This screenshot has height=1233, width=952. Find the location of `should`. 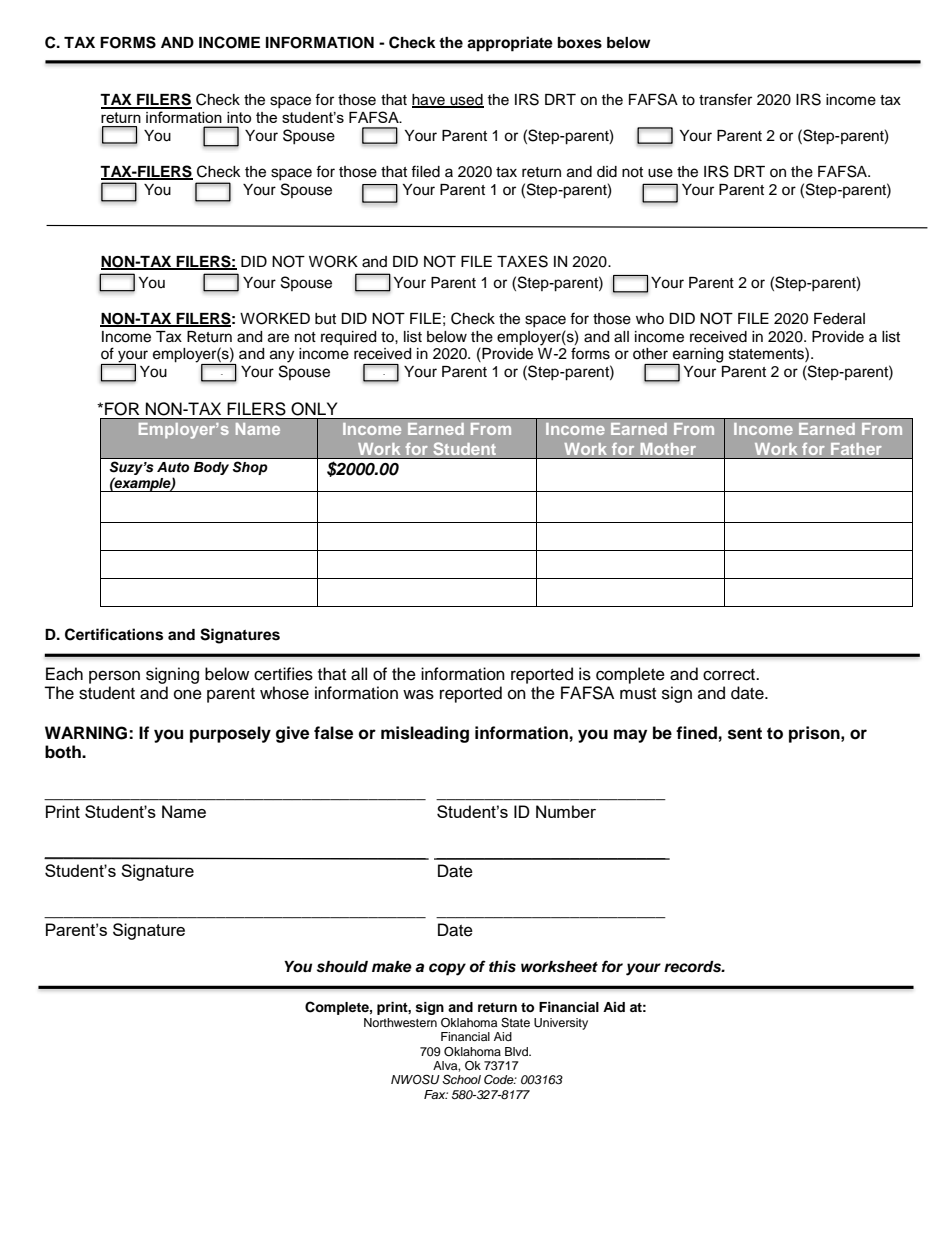

should is located at coordinates (342, 967).
